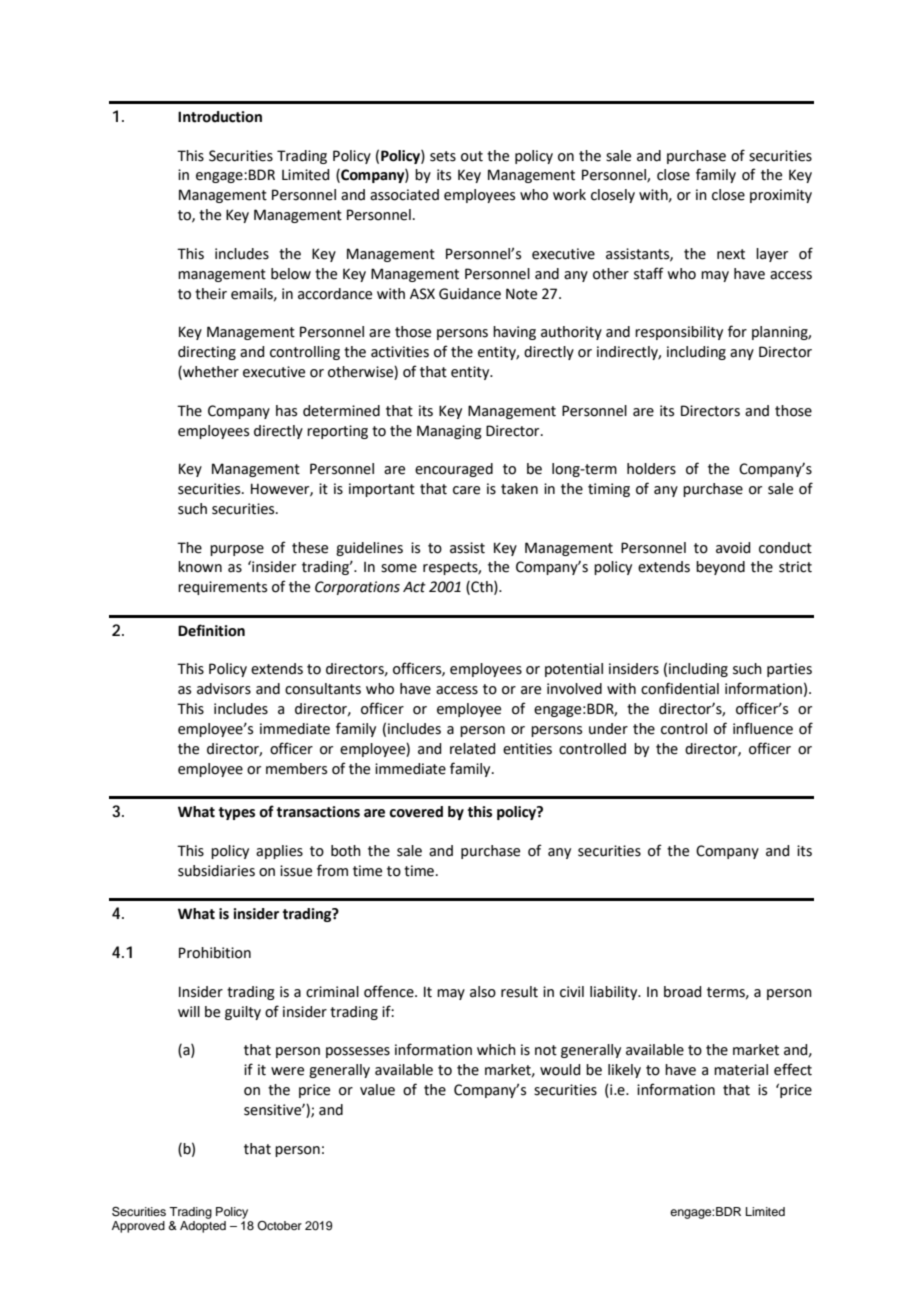 The width and height of the screenshot is (924, 1308). What do you see at coordinates (207, 353) in the screenshot?
I see `directing` at bounding box center [207, 353].
